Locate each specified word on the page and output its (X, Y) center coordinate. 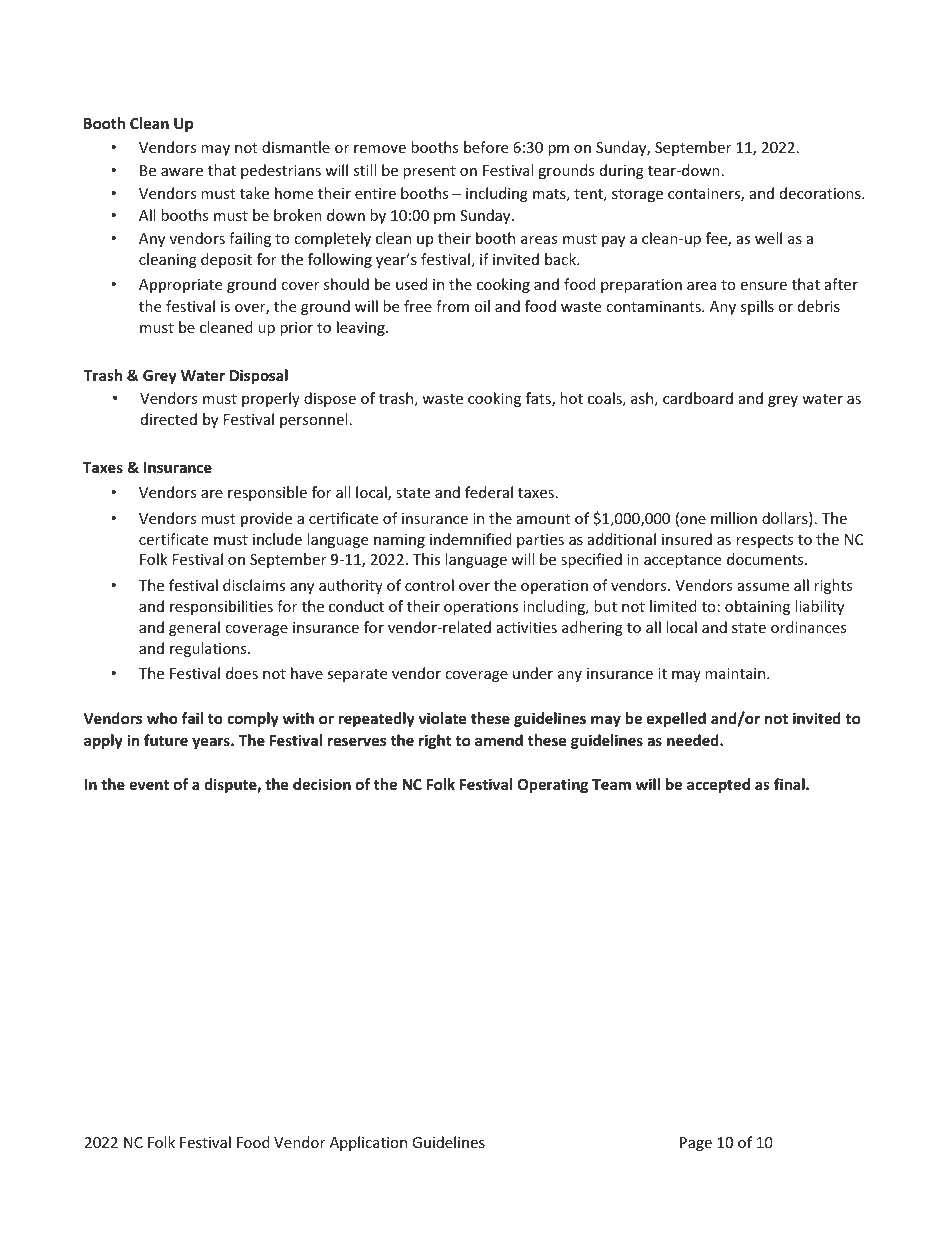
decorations (821, 193)
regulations (209, 649)
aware (182, 172)
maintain (736, 673)
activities (527, 627)
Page (696, 1144)
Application (368, 1143)
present (429, 172)
